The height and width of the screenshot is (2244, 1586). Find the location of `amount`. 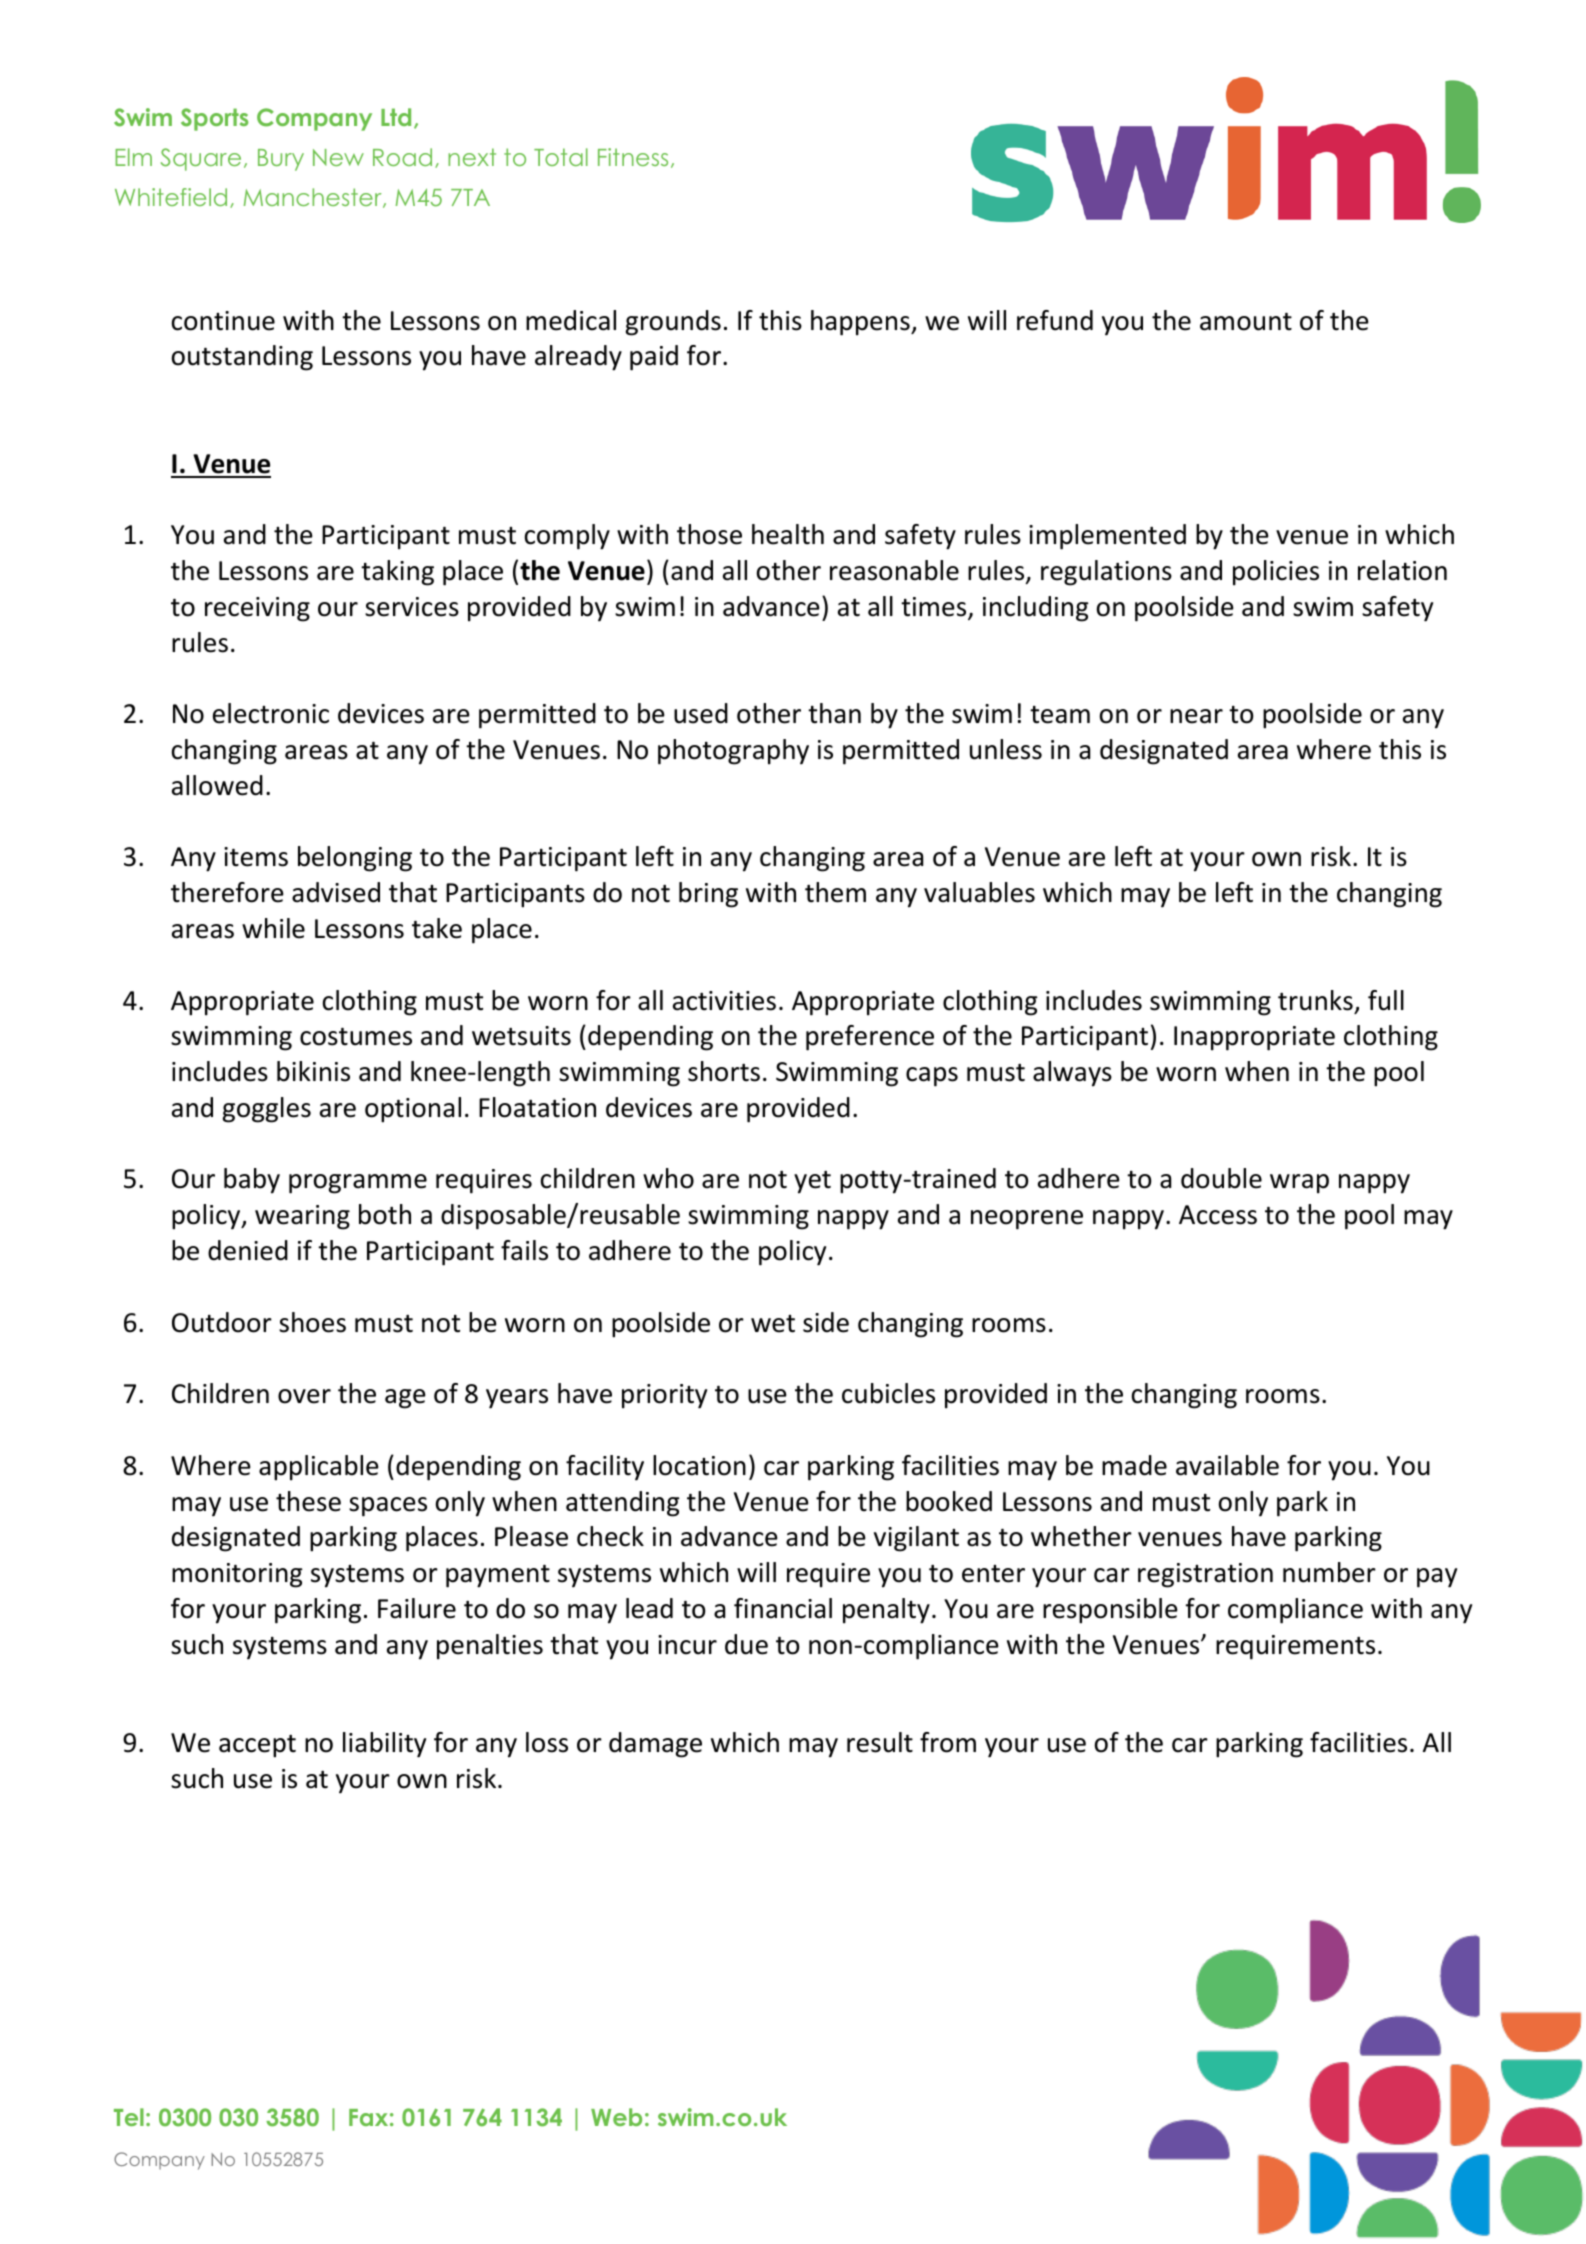

amount is located at coordinates (1246, 322).
